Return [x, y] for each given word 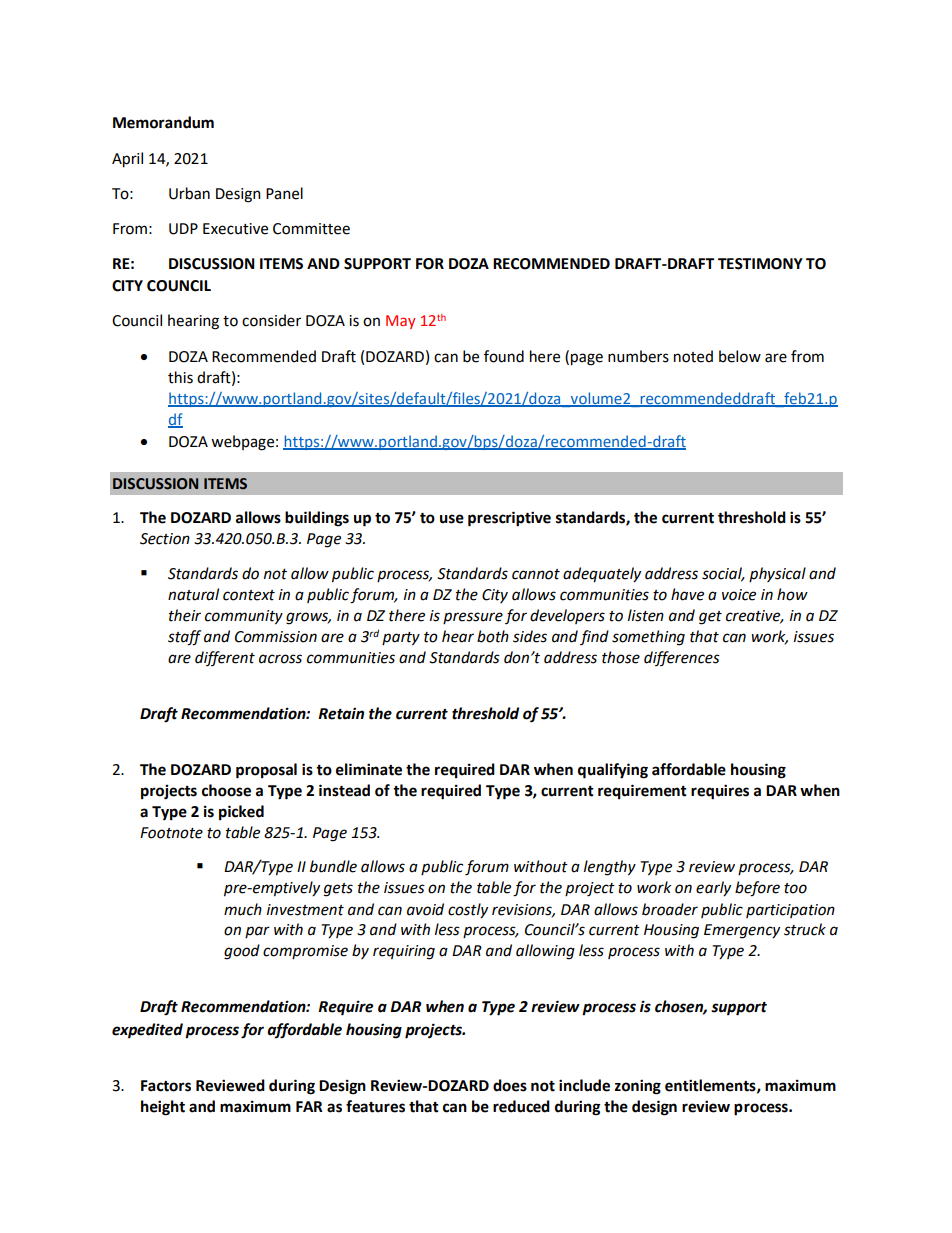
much [243, 909]
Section [165, 539]
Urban [189, 193]
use [452, 519]
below [740, 356]
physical [777, 574]
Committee [311, 229]
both [493, 636]
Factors [166, 1086]
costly [468, 910]
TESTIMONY [760, 264]
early [713, 888]
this [180, 377]
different [225, 658]
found [504, 356]
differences [682, 658]
